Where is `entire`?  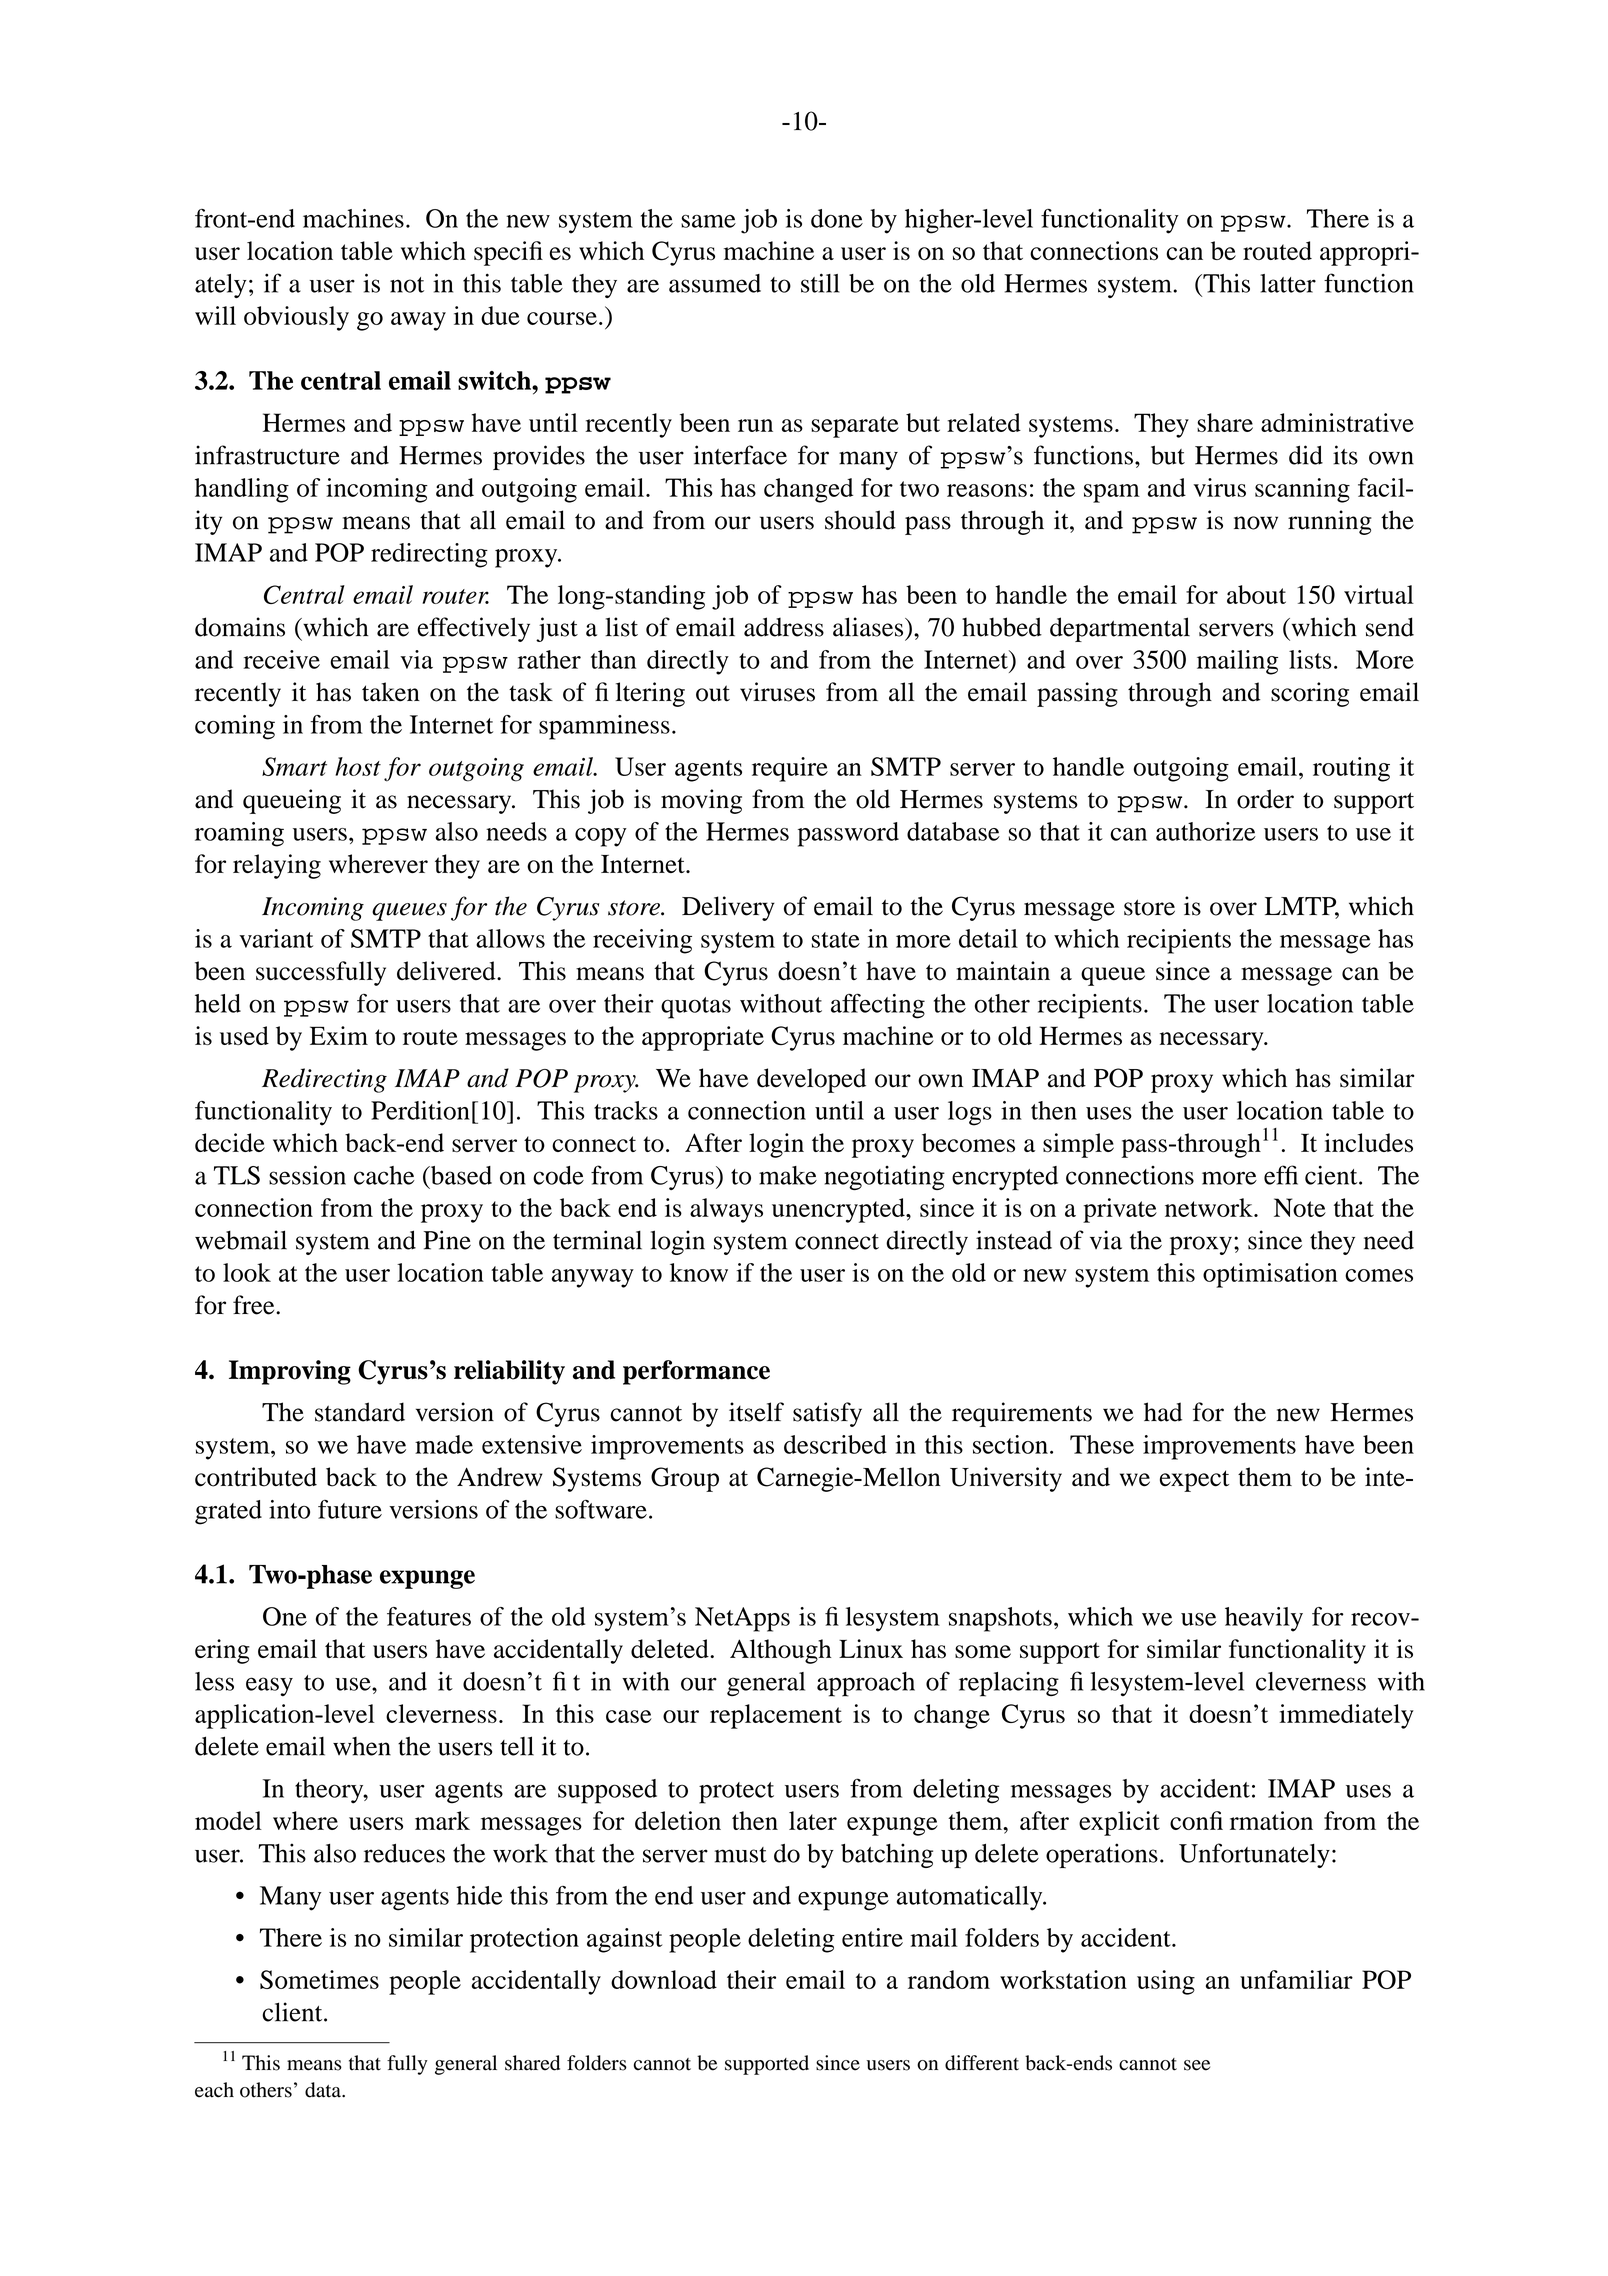 entire is located at coordinates (872, 1937).
